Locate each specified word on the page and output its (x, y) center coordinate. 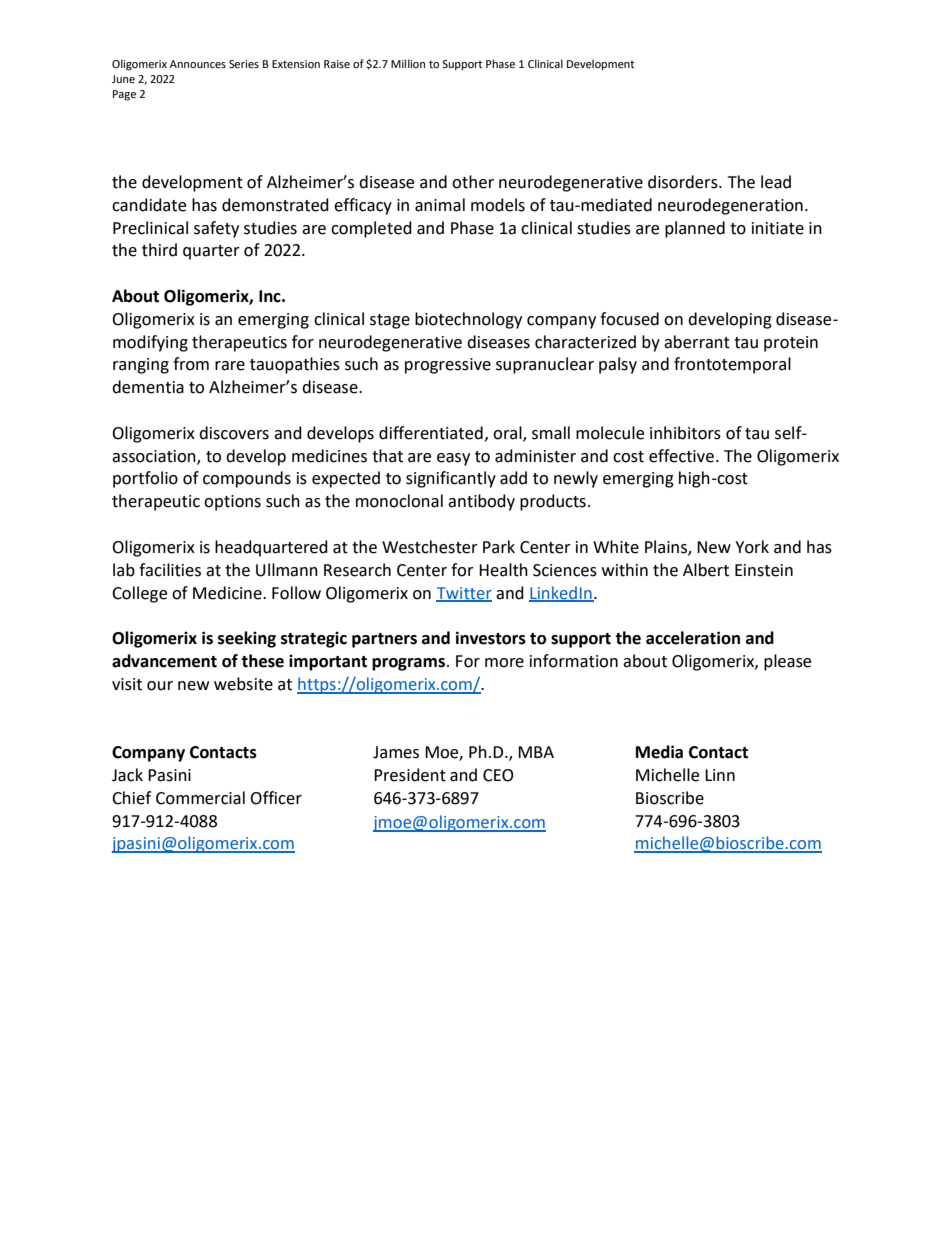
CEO (498, 775)
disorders (684, 182)
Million (408, 63)
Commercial (200, 798)
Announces (198, 64)
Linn (720, 775)
